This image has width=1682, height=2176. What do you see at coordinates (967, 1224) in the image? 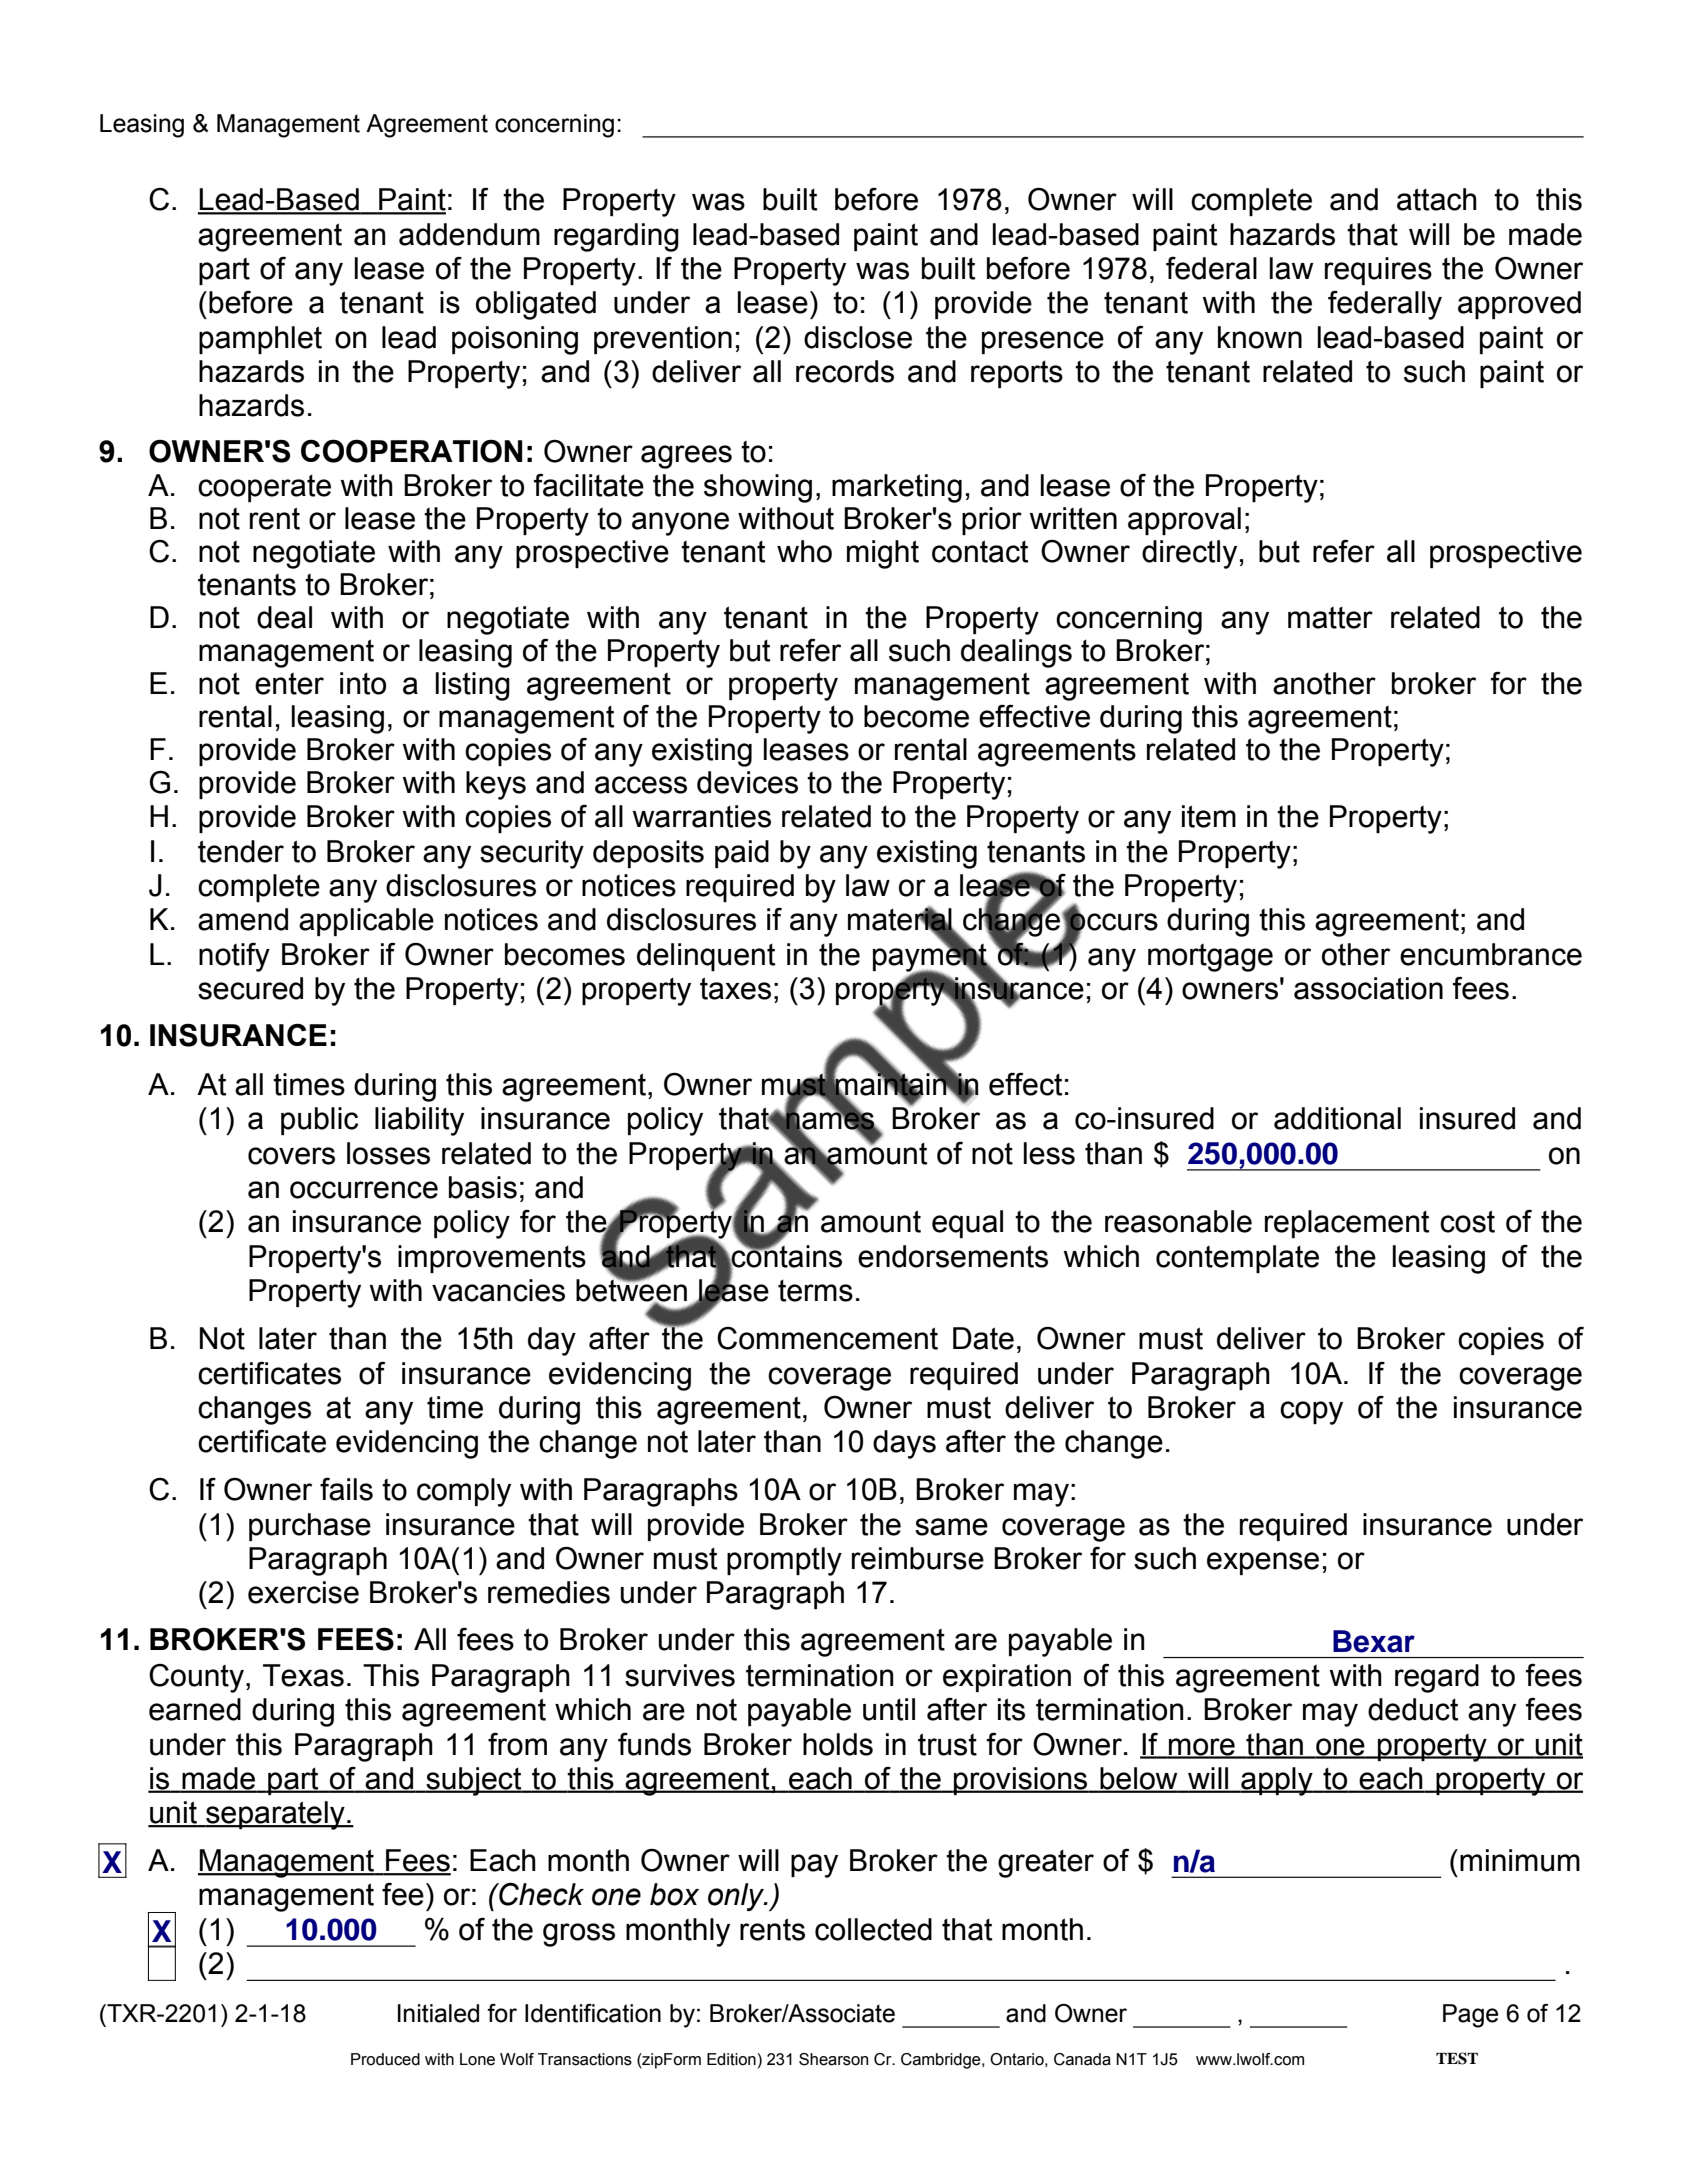
I see `equal` at bounding box center [967, 1224].
